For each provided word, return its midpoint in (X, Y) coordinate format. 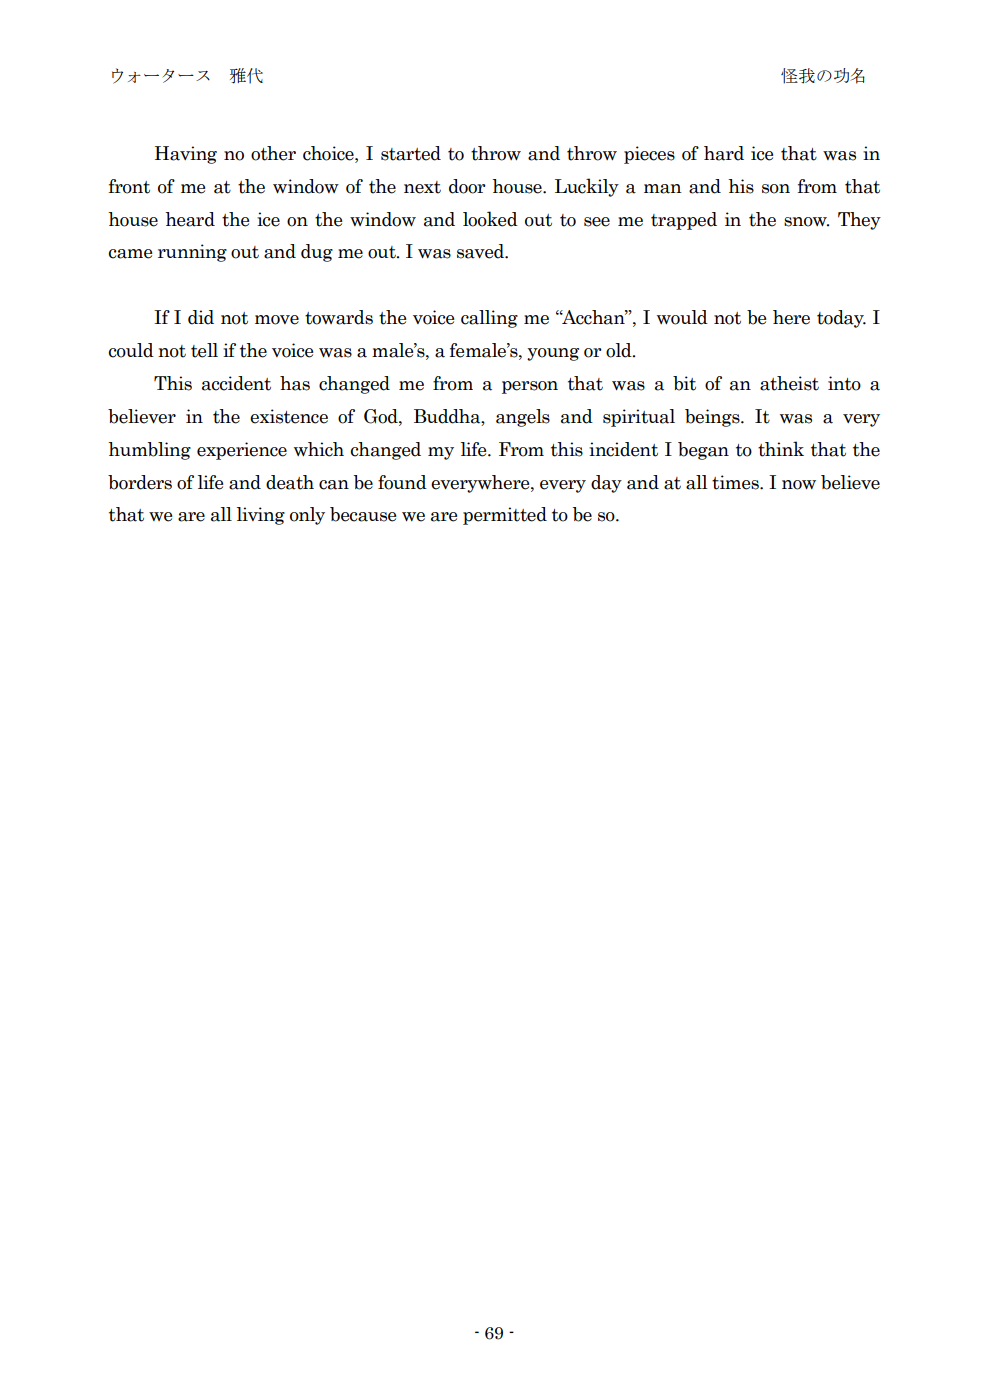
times (736, 482)
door (467, 186)
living (261, 516)
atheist (789, 383)
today (841, 319)
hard (724, 153)
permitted (505, 516)
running (192, 253)
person (530, 387)
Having (186, 155)
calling (489, 319)
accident (236, 383)
